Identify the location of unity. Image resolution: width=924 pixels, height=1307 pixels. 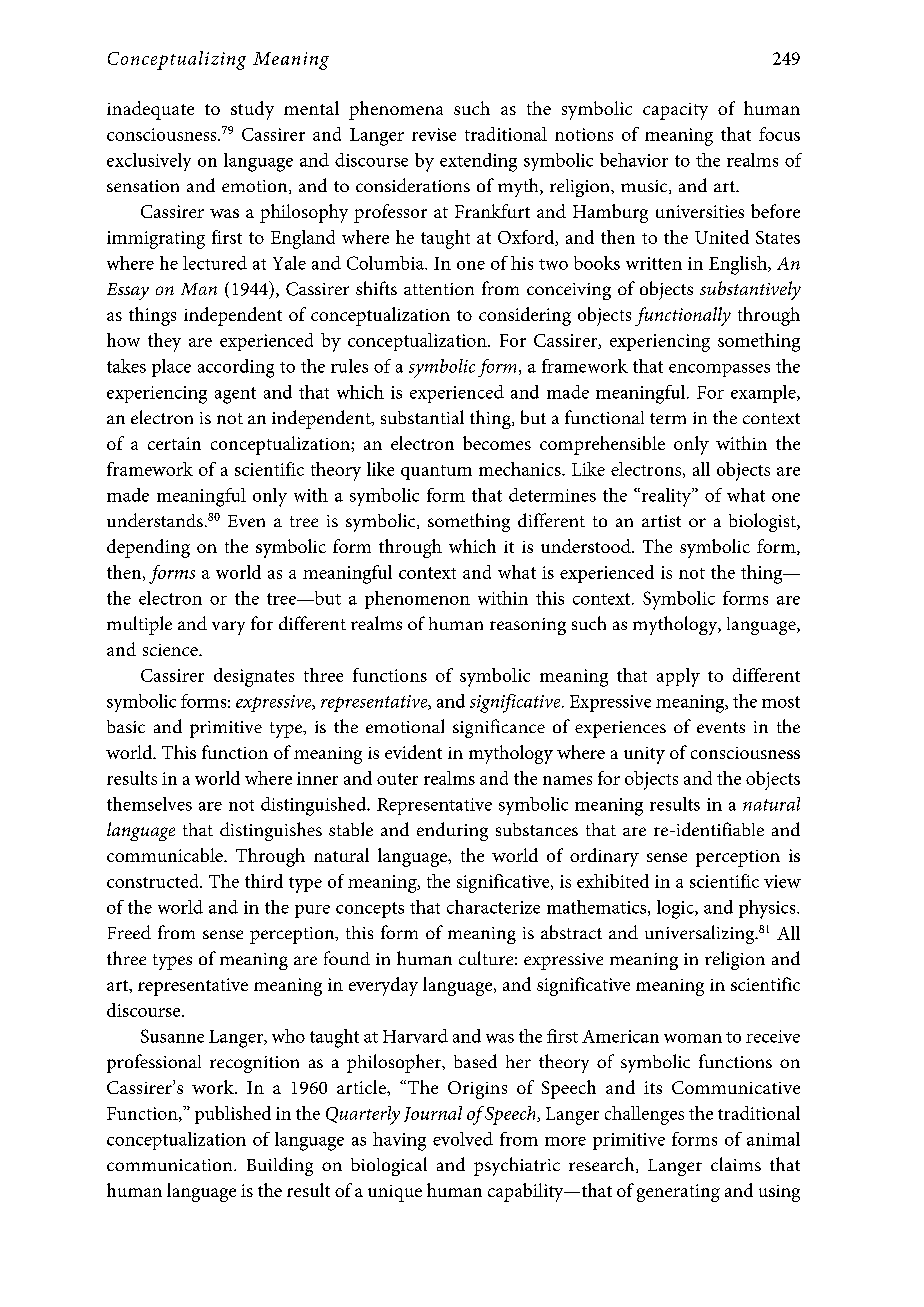
(644, 755).
